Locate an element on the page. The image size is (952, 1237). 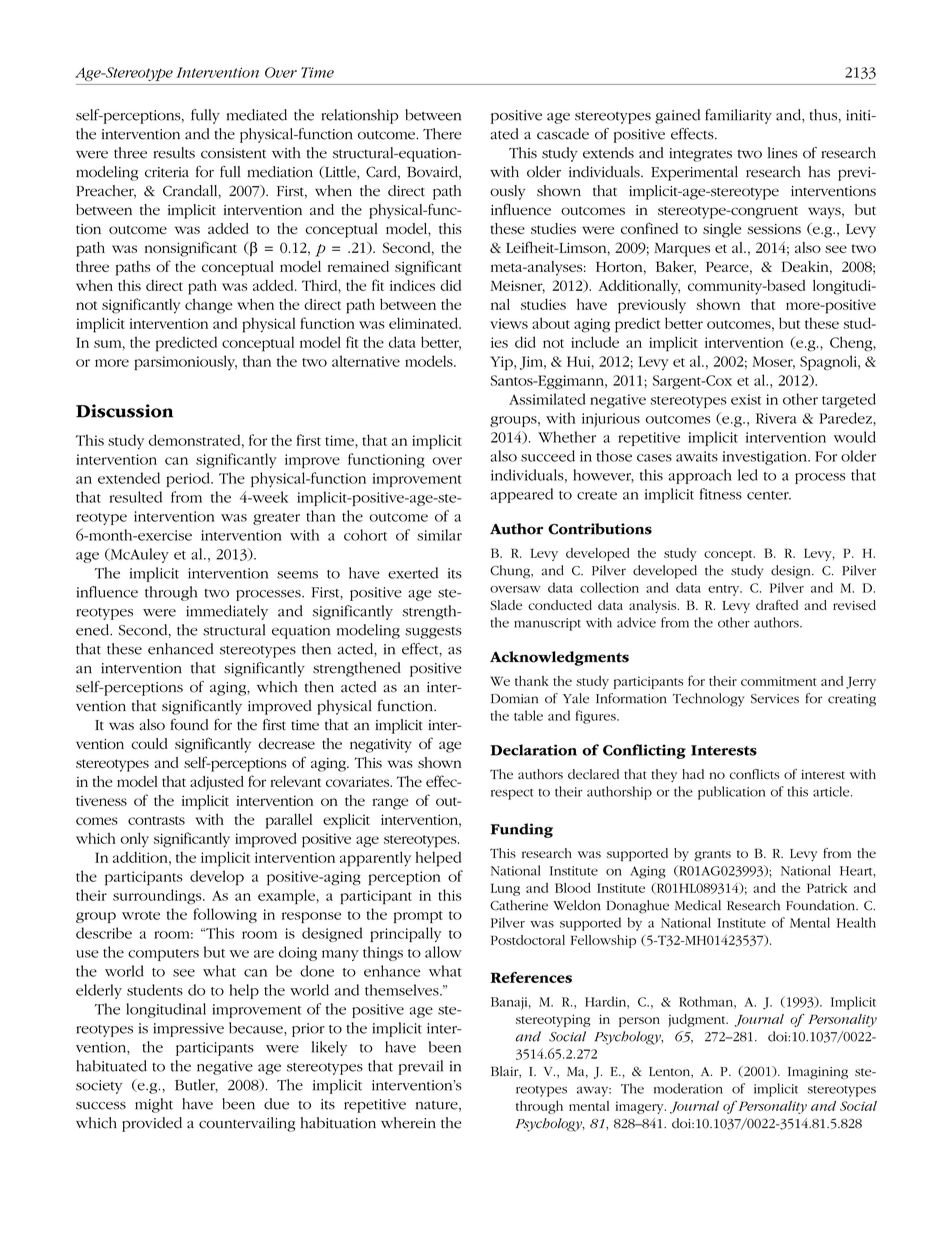
immediately is located at coordinates (227, 612).
